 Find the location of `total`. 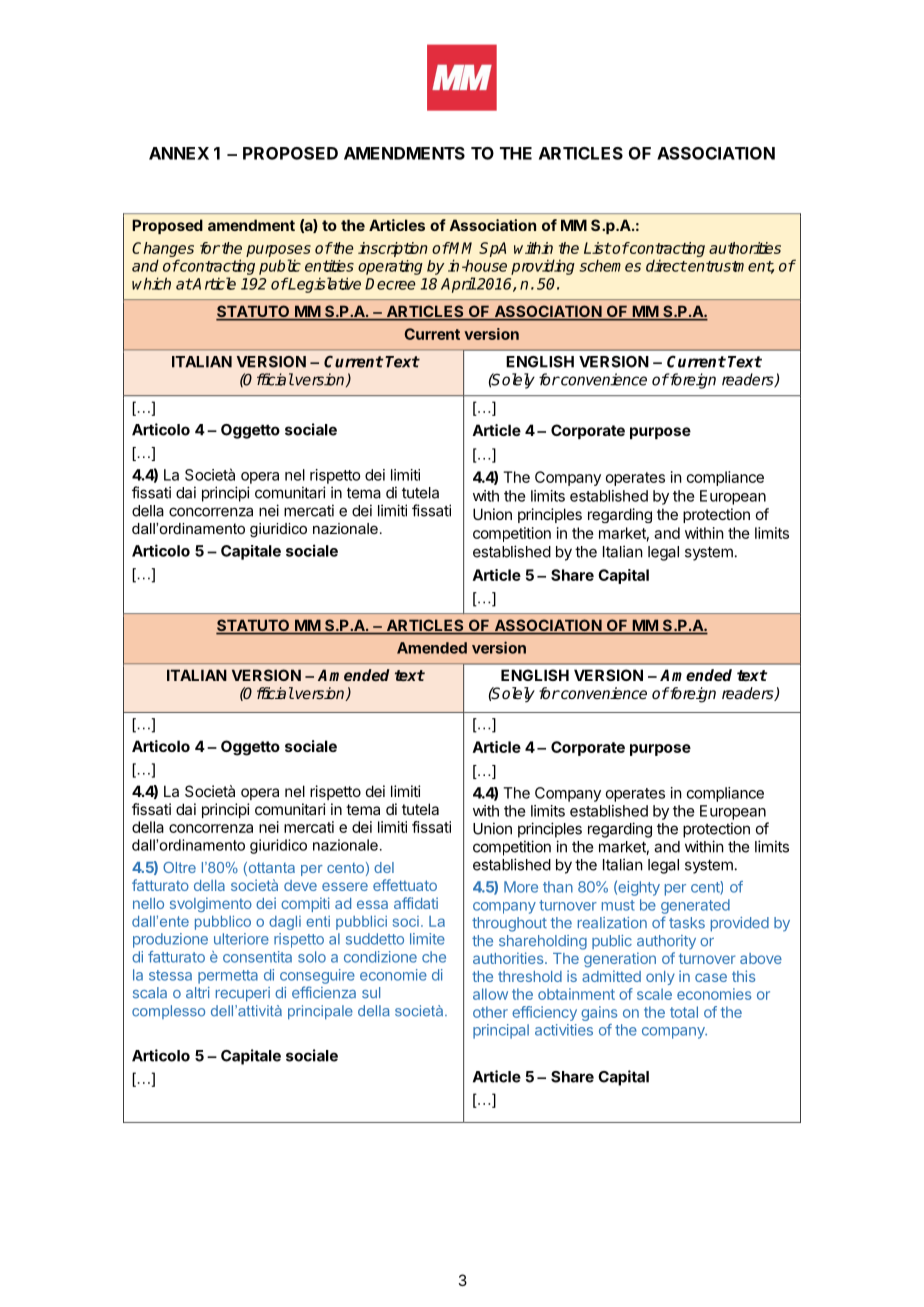

total is located at coordinates (684, 1012).
